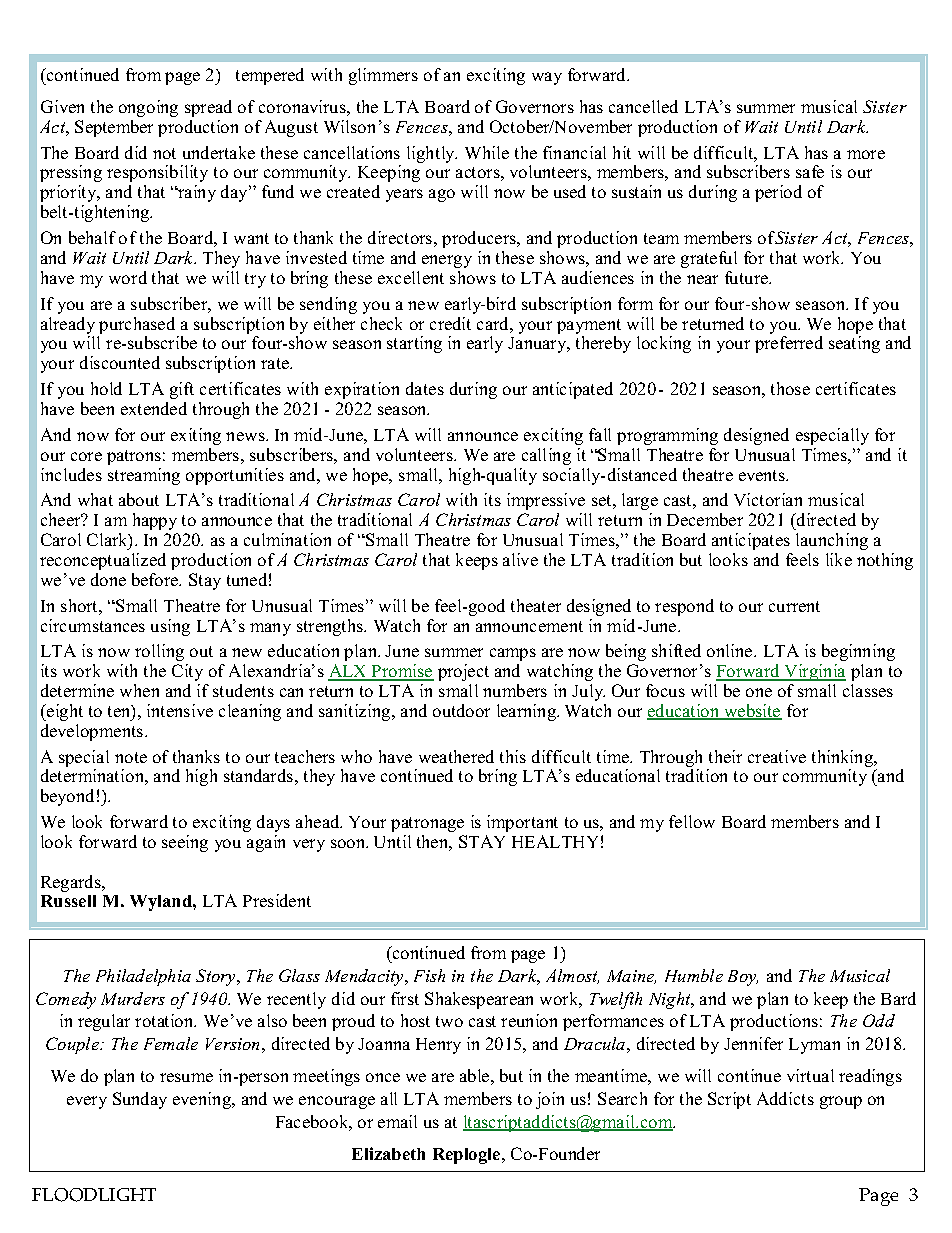 The width and height of the document is (952, 1233). What do you see at coordinates (841, 1102) in the document?
I see `group` at bounding box center [841, 1102].
